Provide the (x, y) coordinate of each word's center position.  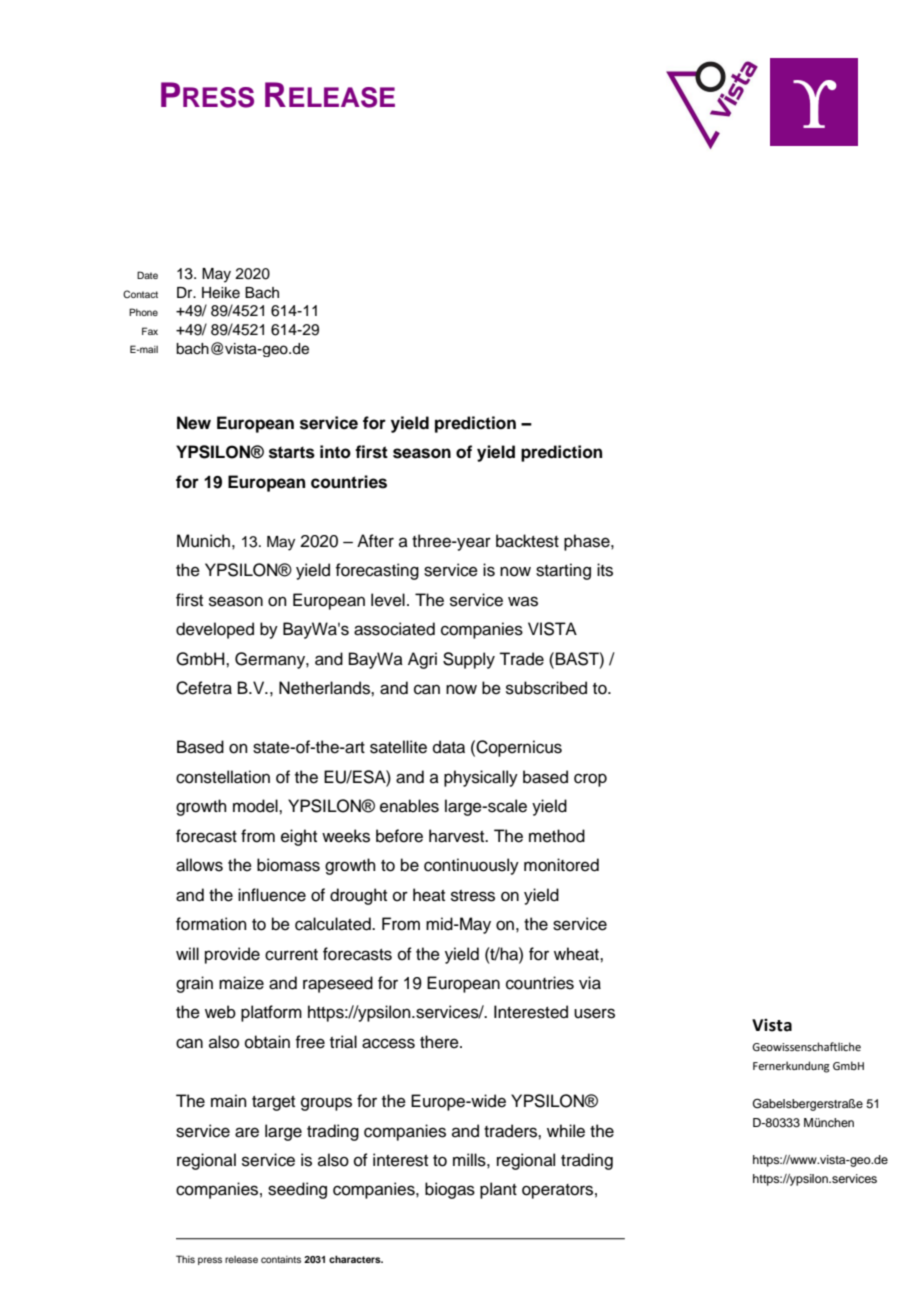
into (335, 452)
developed (215, 630)
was (523, 601)
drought (358, 896)
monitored (561, 865)
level (388, 600)
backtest (527, 541)
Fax (150, 331)
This (185, 1259)
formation (211, 924)
